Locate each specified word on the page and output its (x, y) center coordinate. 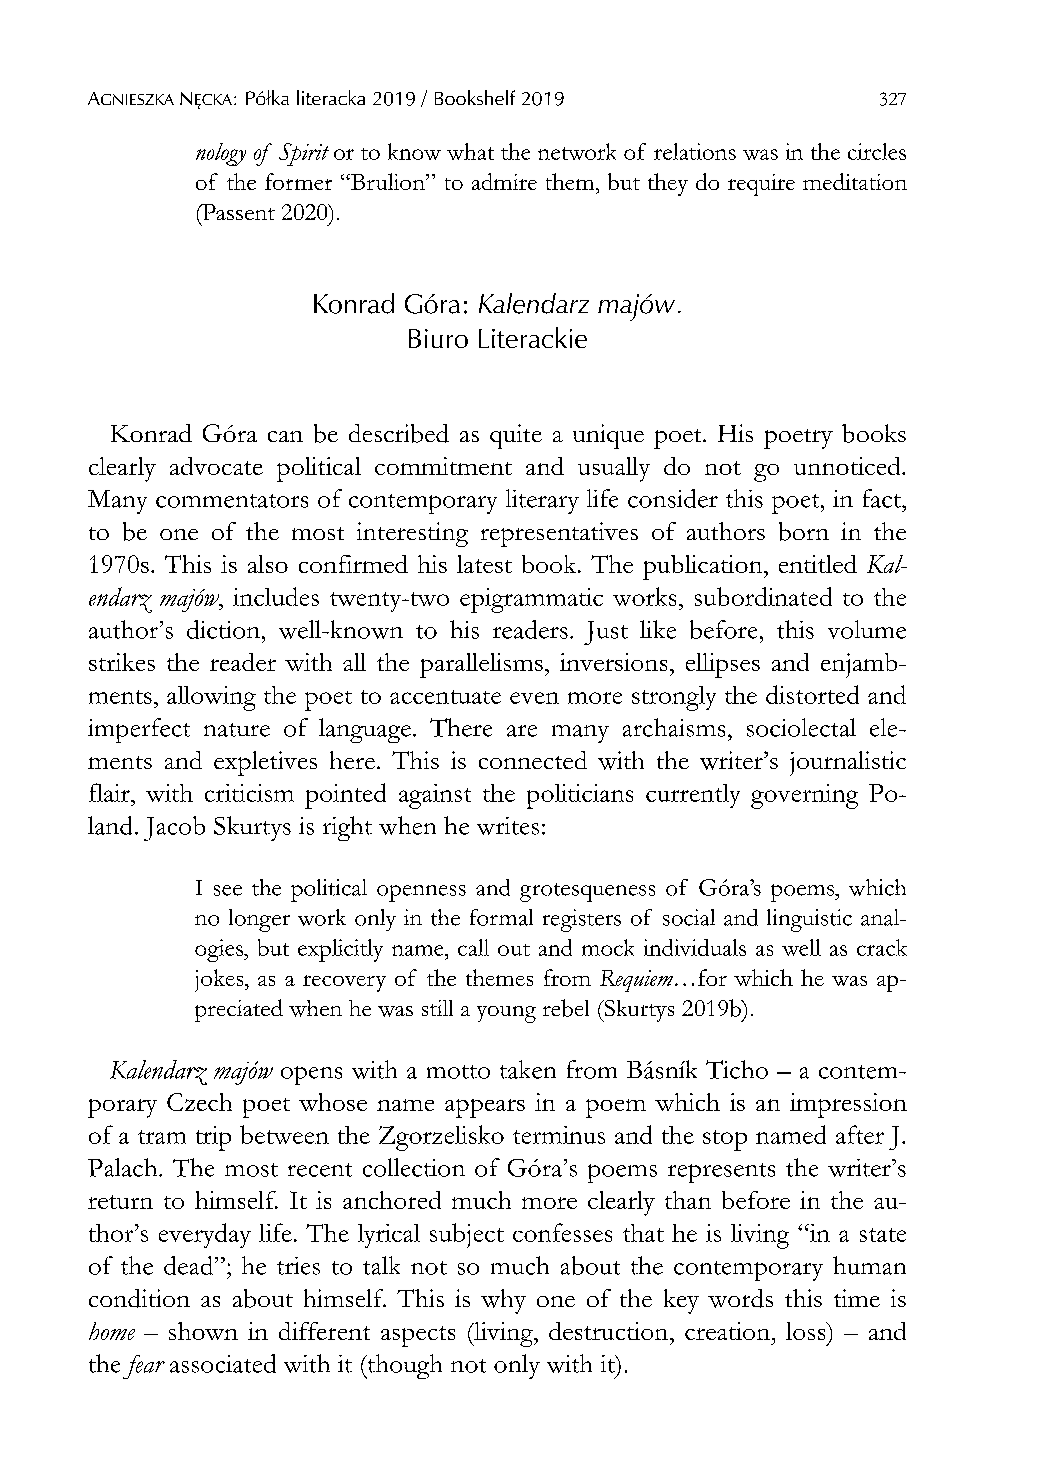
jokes (220, 980)
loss (807, 1331)
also (268, 564)
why (503, 1301)
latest (484, 564)
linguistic (809, 920)
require (761, 185)
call (473, 947)
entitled (818, 564)
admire (504, 181)
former (298, 181)
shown (203, 1331)
